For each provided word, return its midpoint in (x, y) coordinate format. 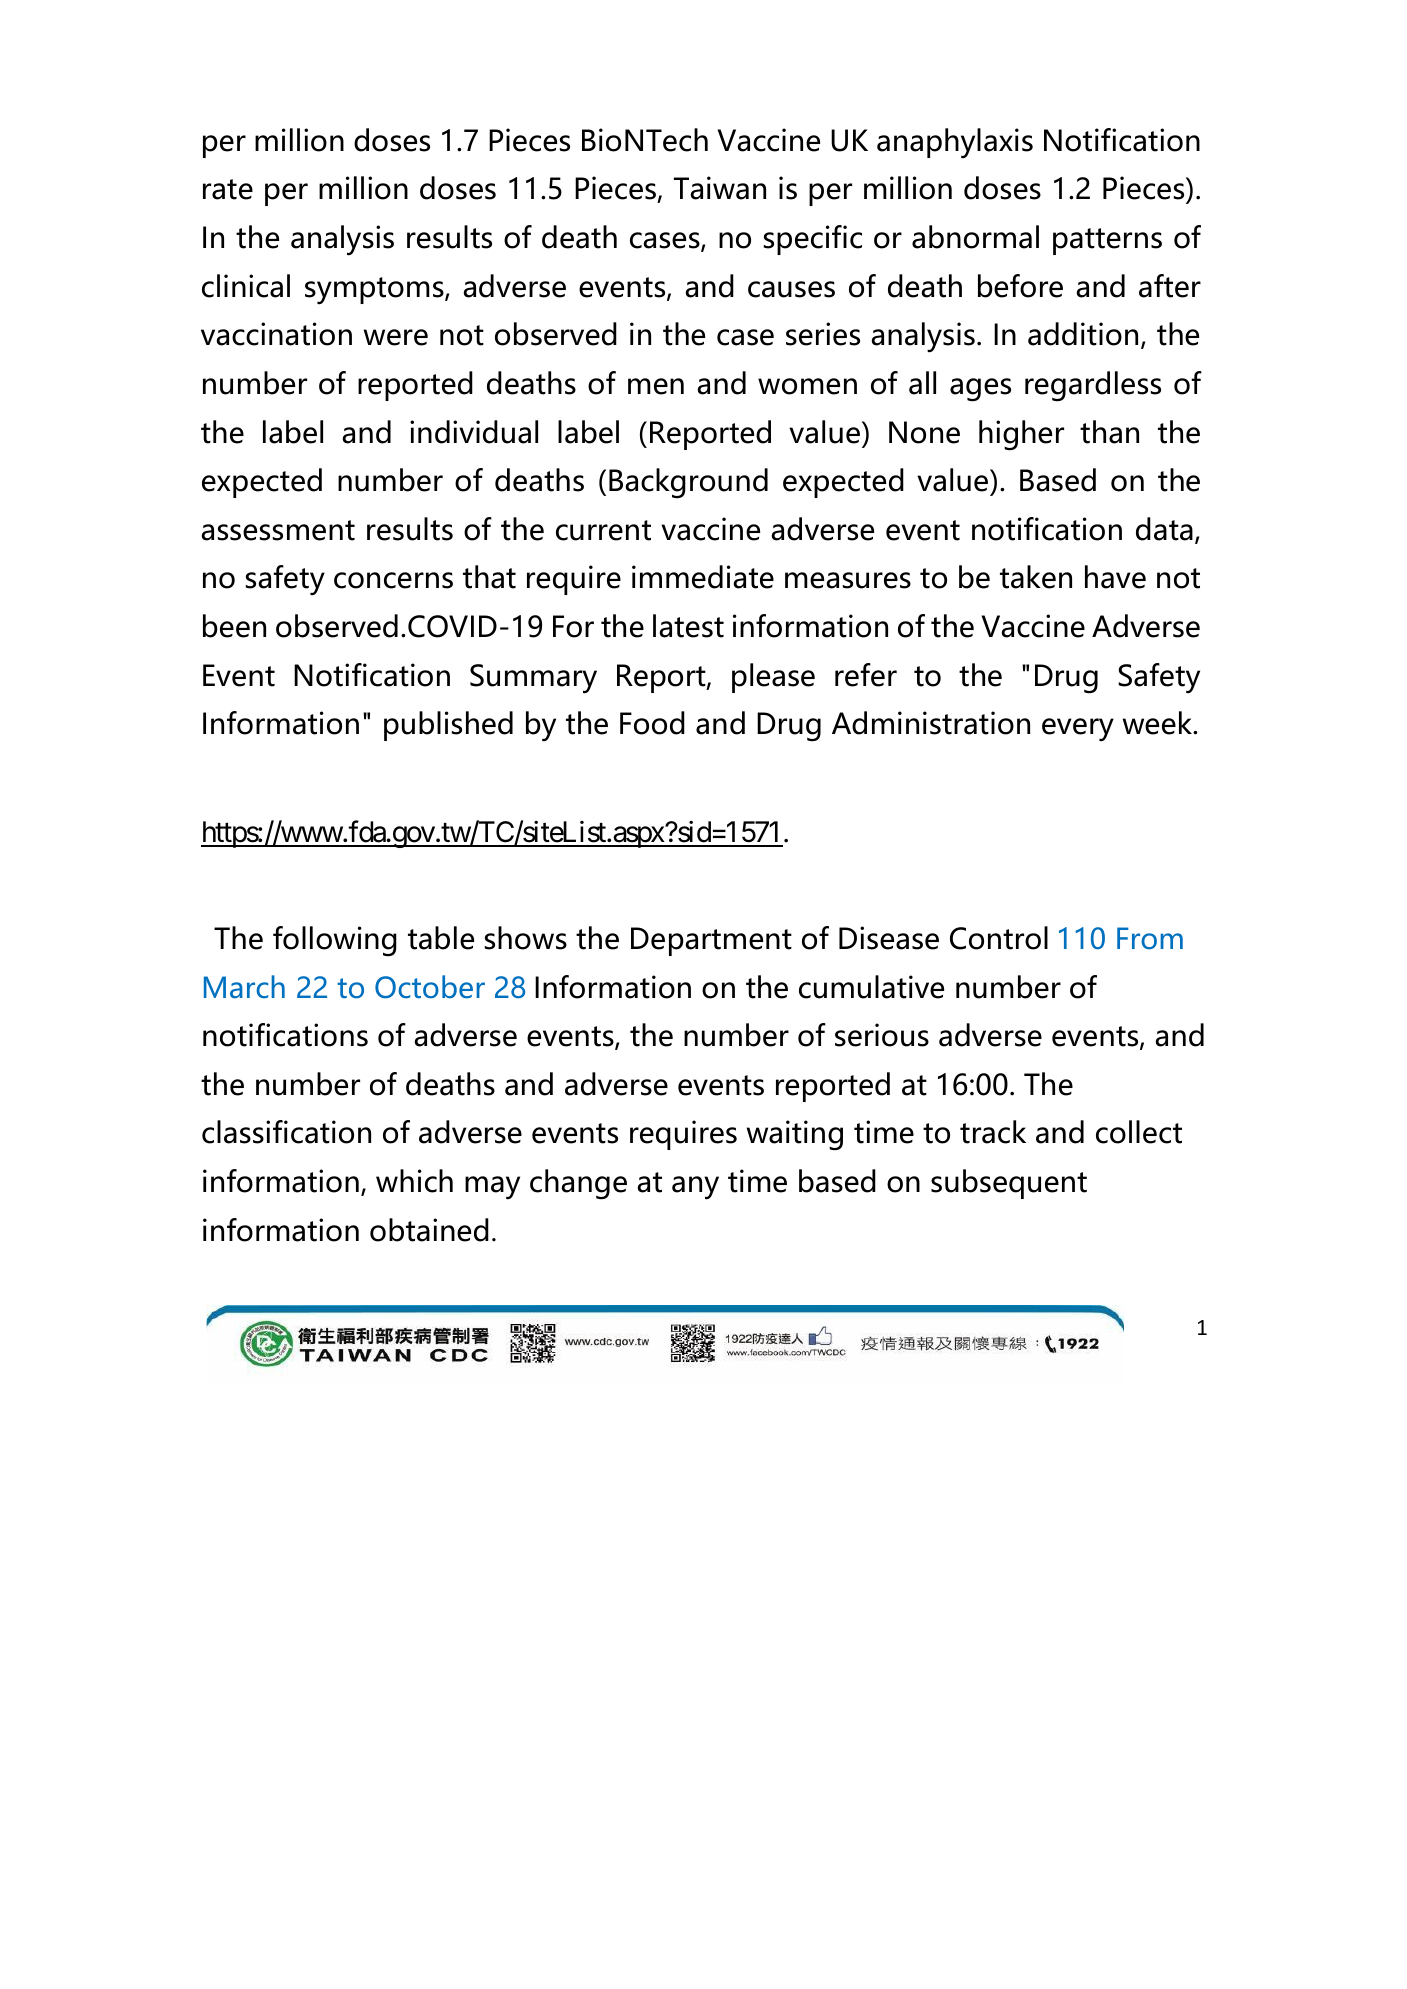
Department (711, 941)
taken (1036, 577)
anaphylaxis (955, 143)
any (695, 1188)
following (335, 941)
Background (688, 483)
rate (228, 189)
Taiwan (720, 188)
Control (999, 938)
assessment (278, 530)
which (414, 1181)
